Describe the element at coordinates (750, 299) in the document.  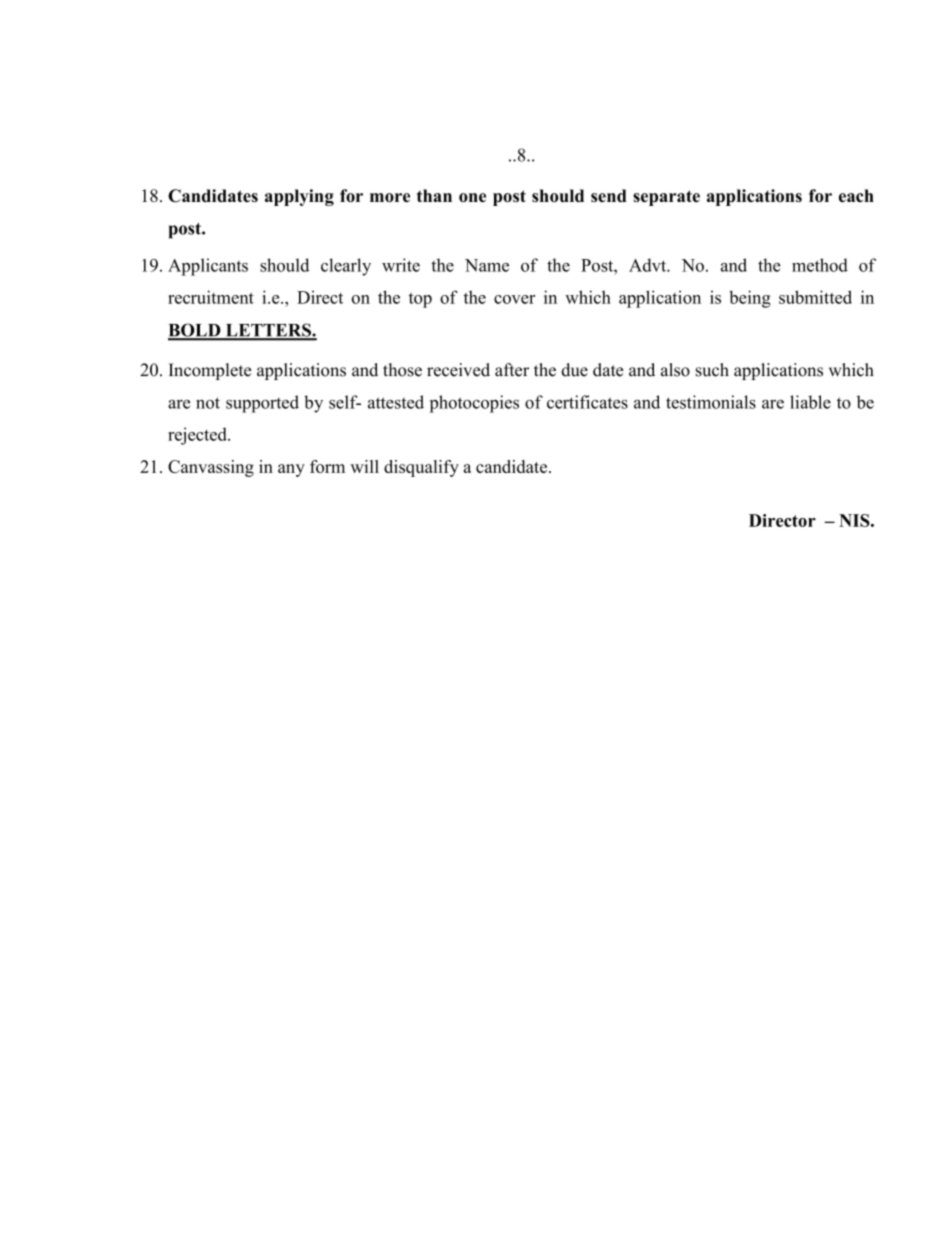
I see `being` at that location.
